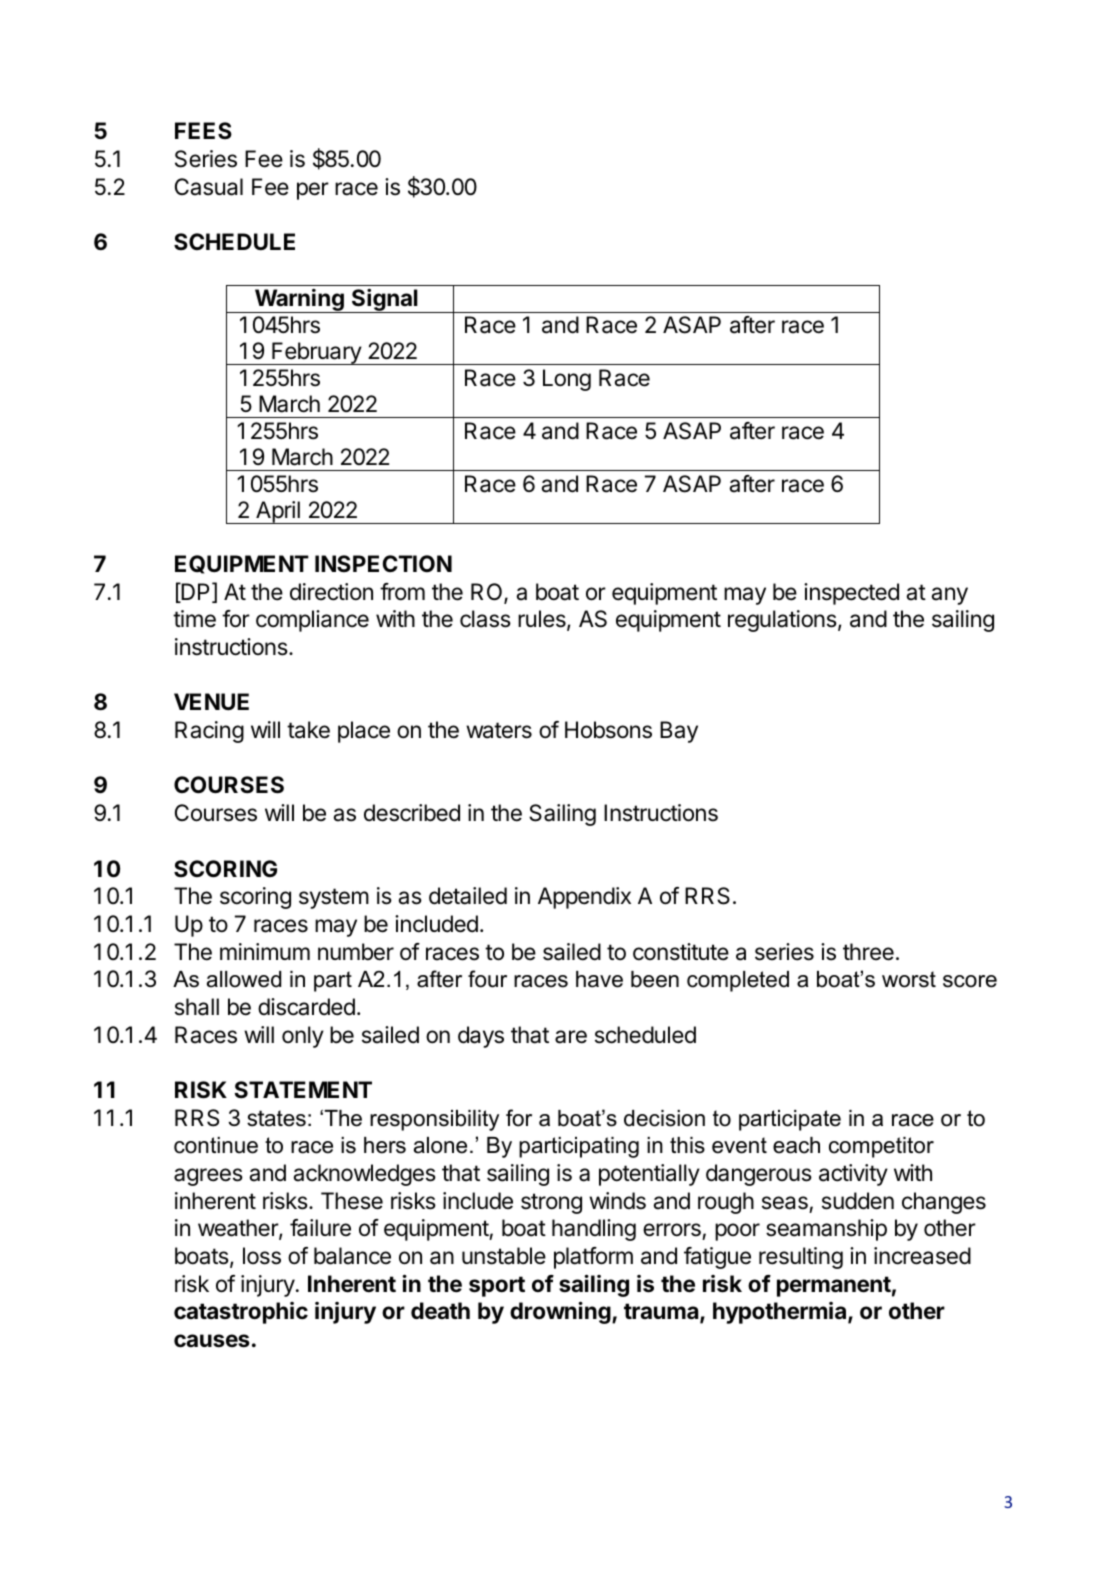 This screenshot has height=1583, width=1120. What do you see at coordinates (782, 621) in the screenshot?
I see `regulations` at bounding box center [782, 621].
